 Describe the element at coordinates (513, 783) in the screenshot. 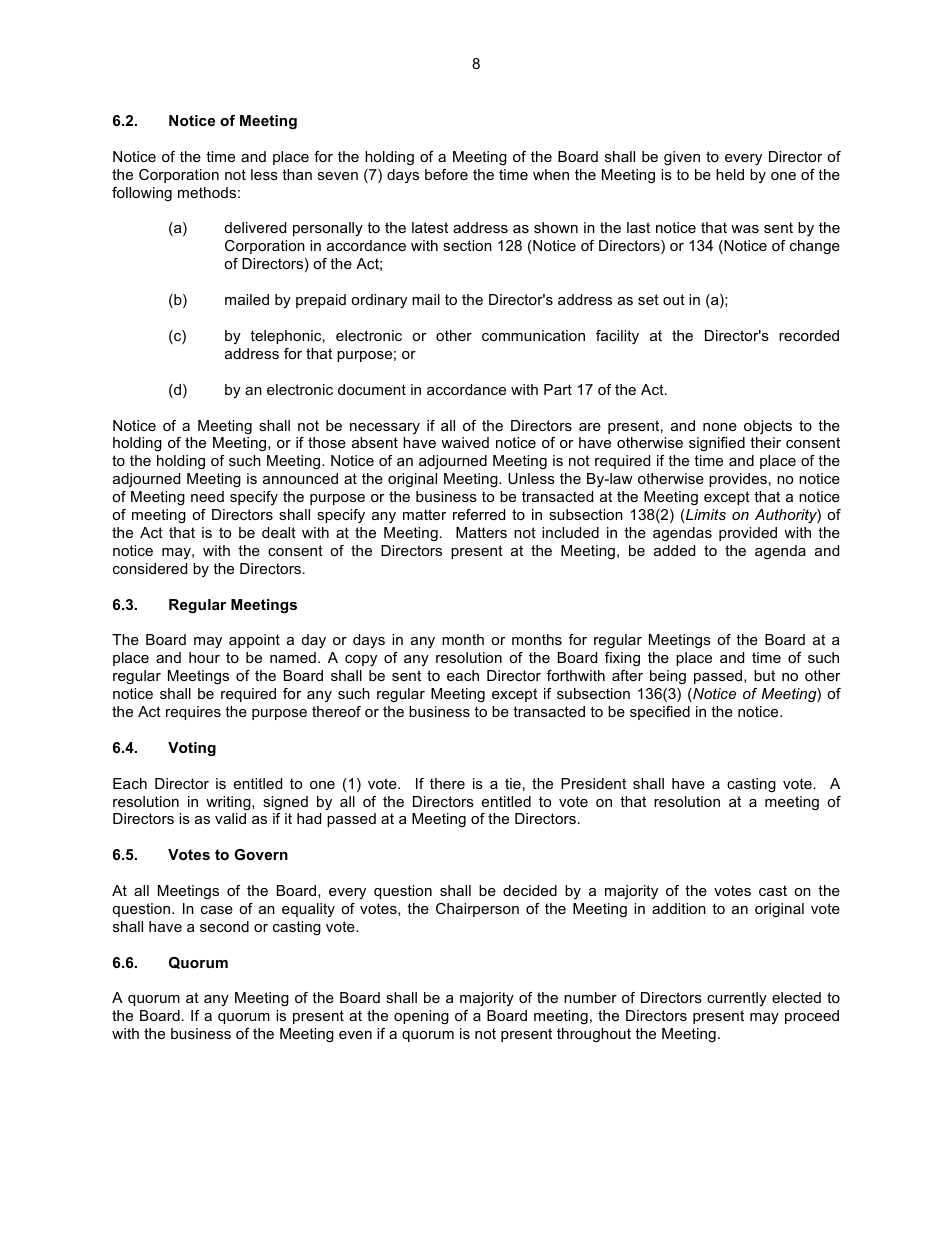

I see `tie` at that location.
